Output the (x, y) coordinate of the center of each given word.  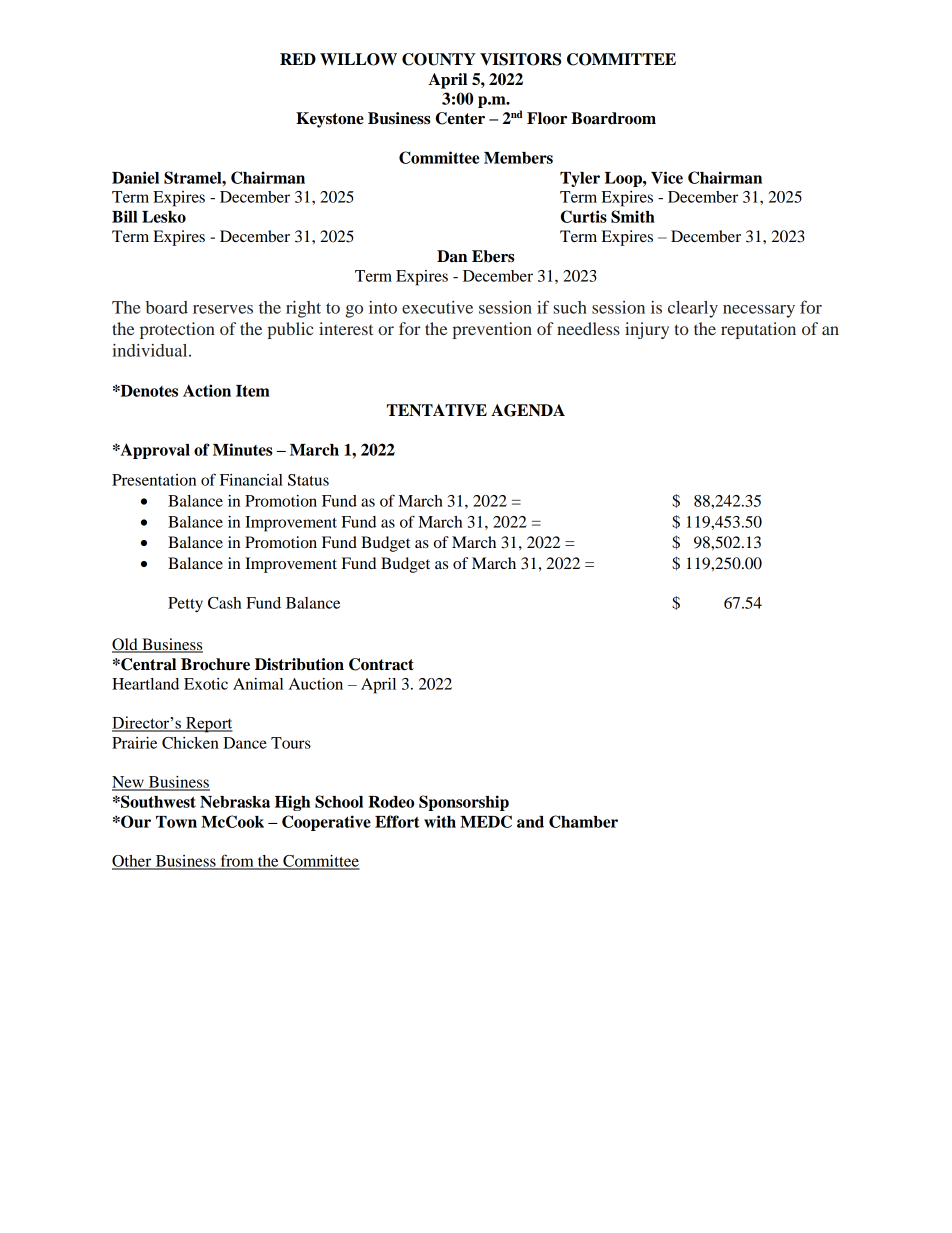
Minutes (242, 449)
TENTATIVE (437, 410)
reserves (223, 309)
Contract (381, 664)
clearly (693, 309)
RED (298, 59)
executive (437, 307)
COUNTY (439, 59)
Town (176, 822)
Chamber (583, 821)
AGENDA (528, 410)
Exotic (206, 684)
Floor (547, 118)
